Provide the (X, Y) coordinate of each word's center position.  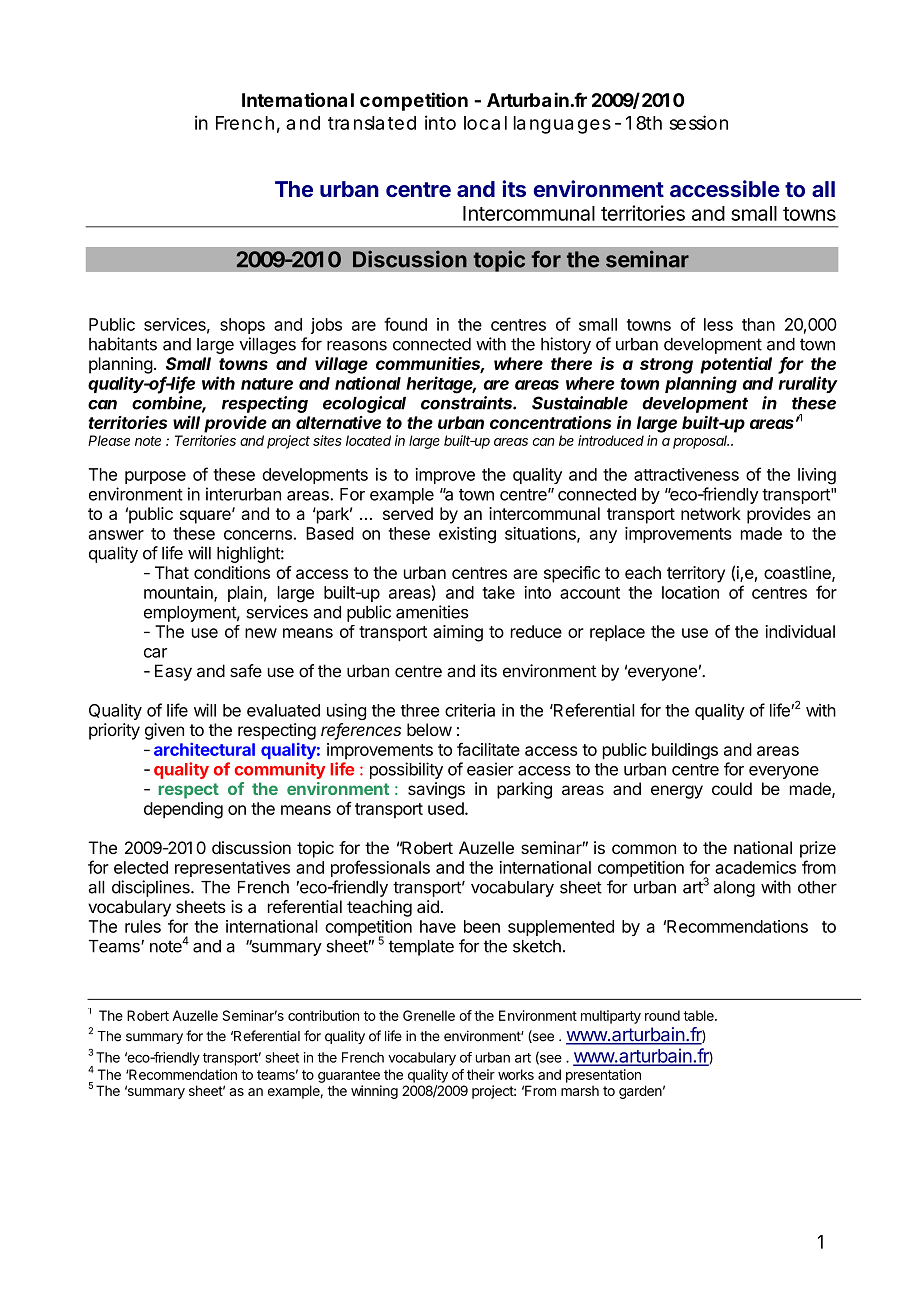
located (368, 440)
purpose (155, 477)
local (485, 123)
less (718, 324)
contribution (323, 1015)
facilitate (488, 749)
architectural (204, 749)
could (732, 788)
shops (242, 326)
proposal (701, 442)
